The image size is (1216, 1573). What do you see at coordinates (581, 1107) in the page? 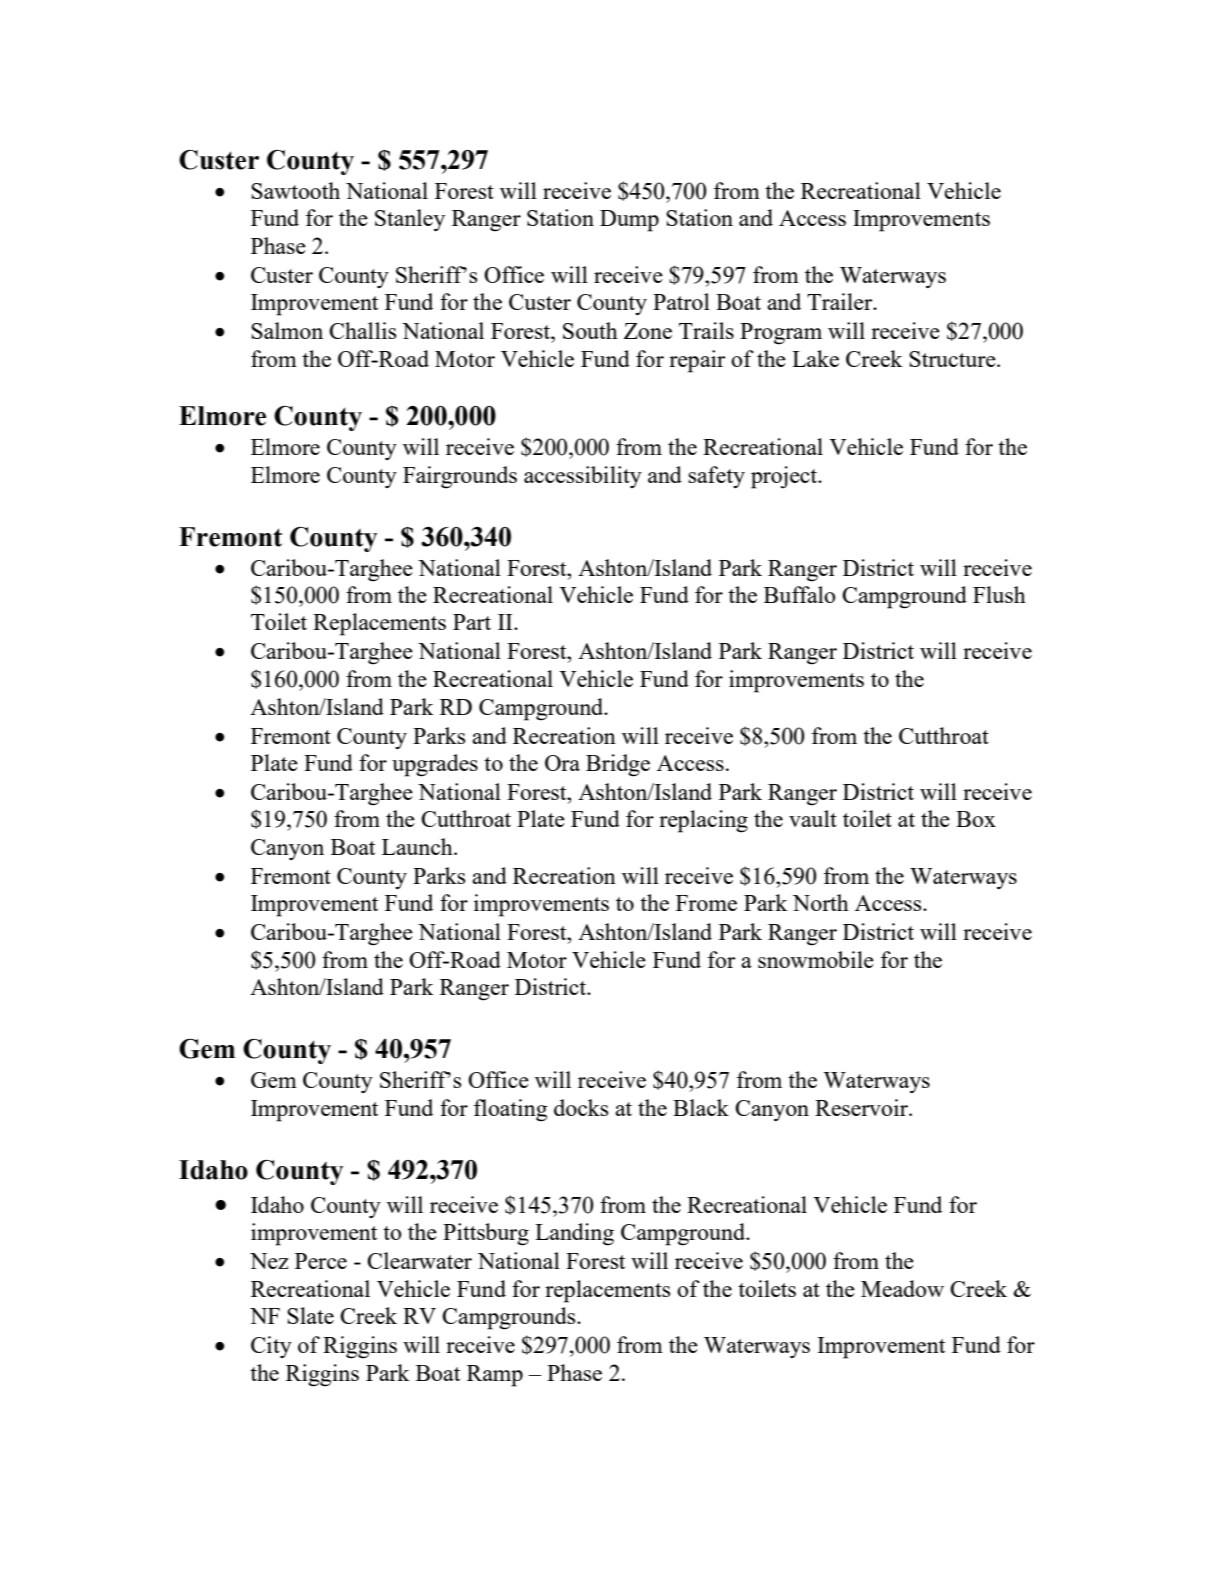
I see `docks` at bounding box center [581, 1107].
